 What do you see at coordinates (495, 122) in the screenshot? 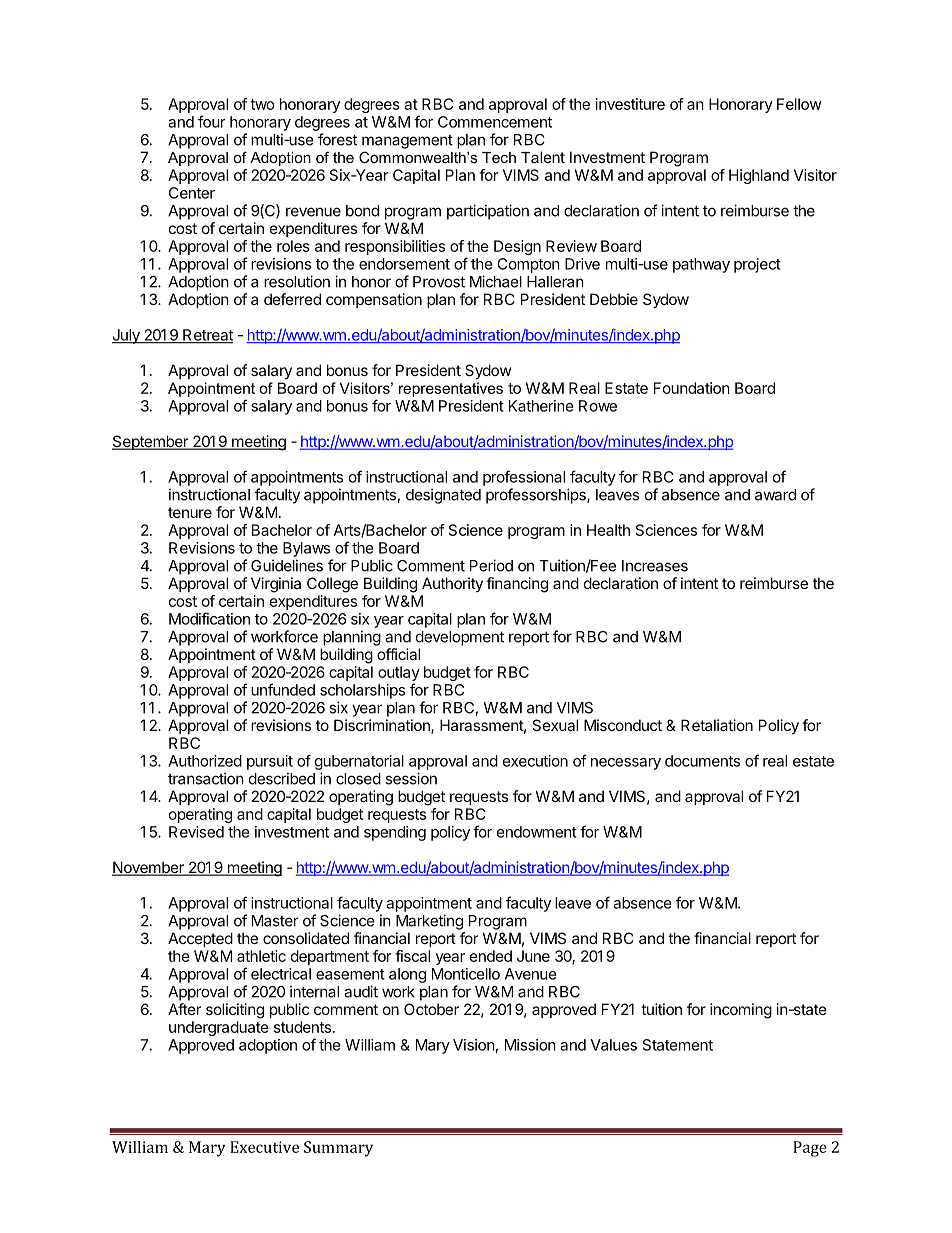
I see `Commencement` at bounding box center [495, 122].
